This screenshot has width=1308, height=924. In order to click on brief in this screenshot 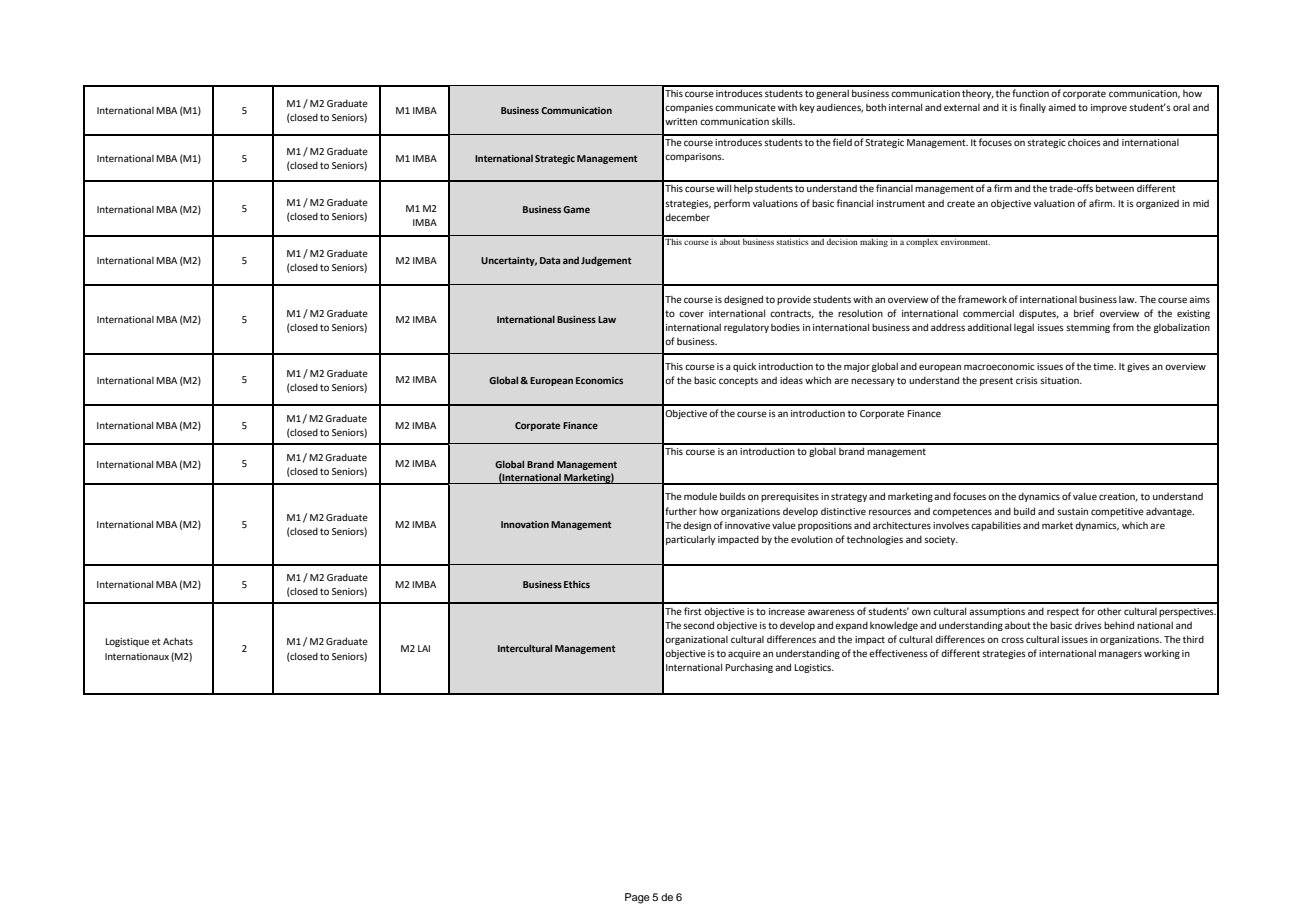, I will do `click(1084, 313)`.
